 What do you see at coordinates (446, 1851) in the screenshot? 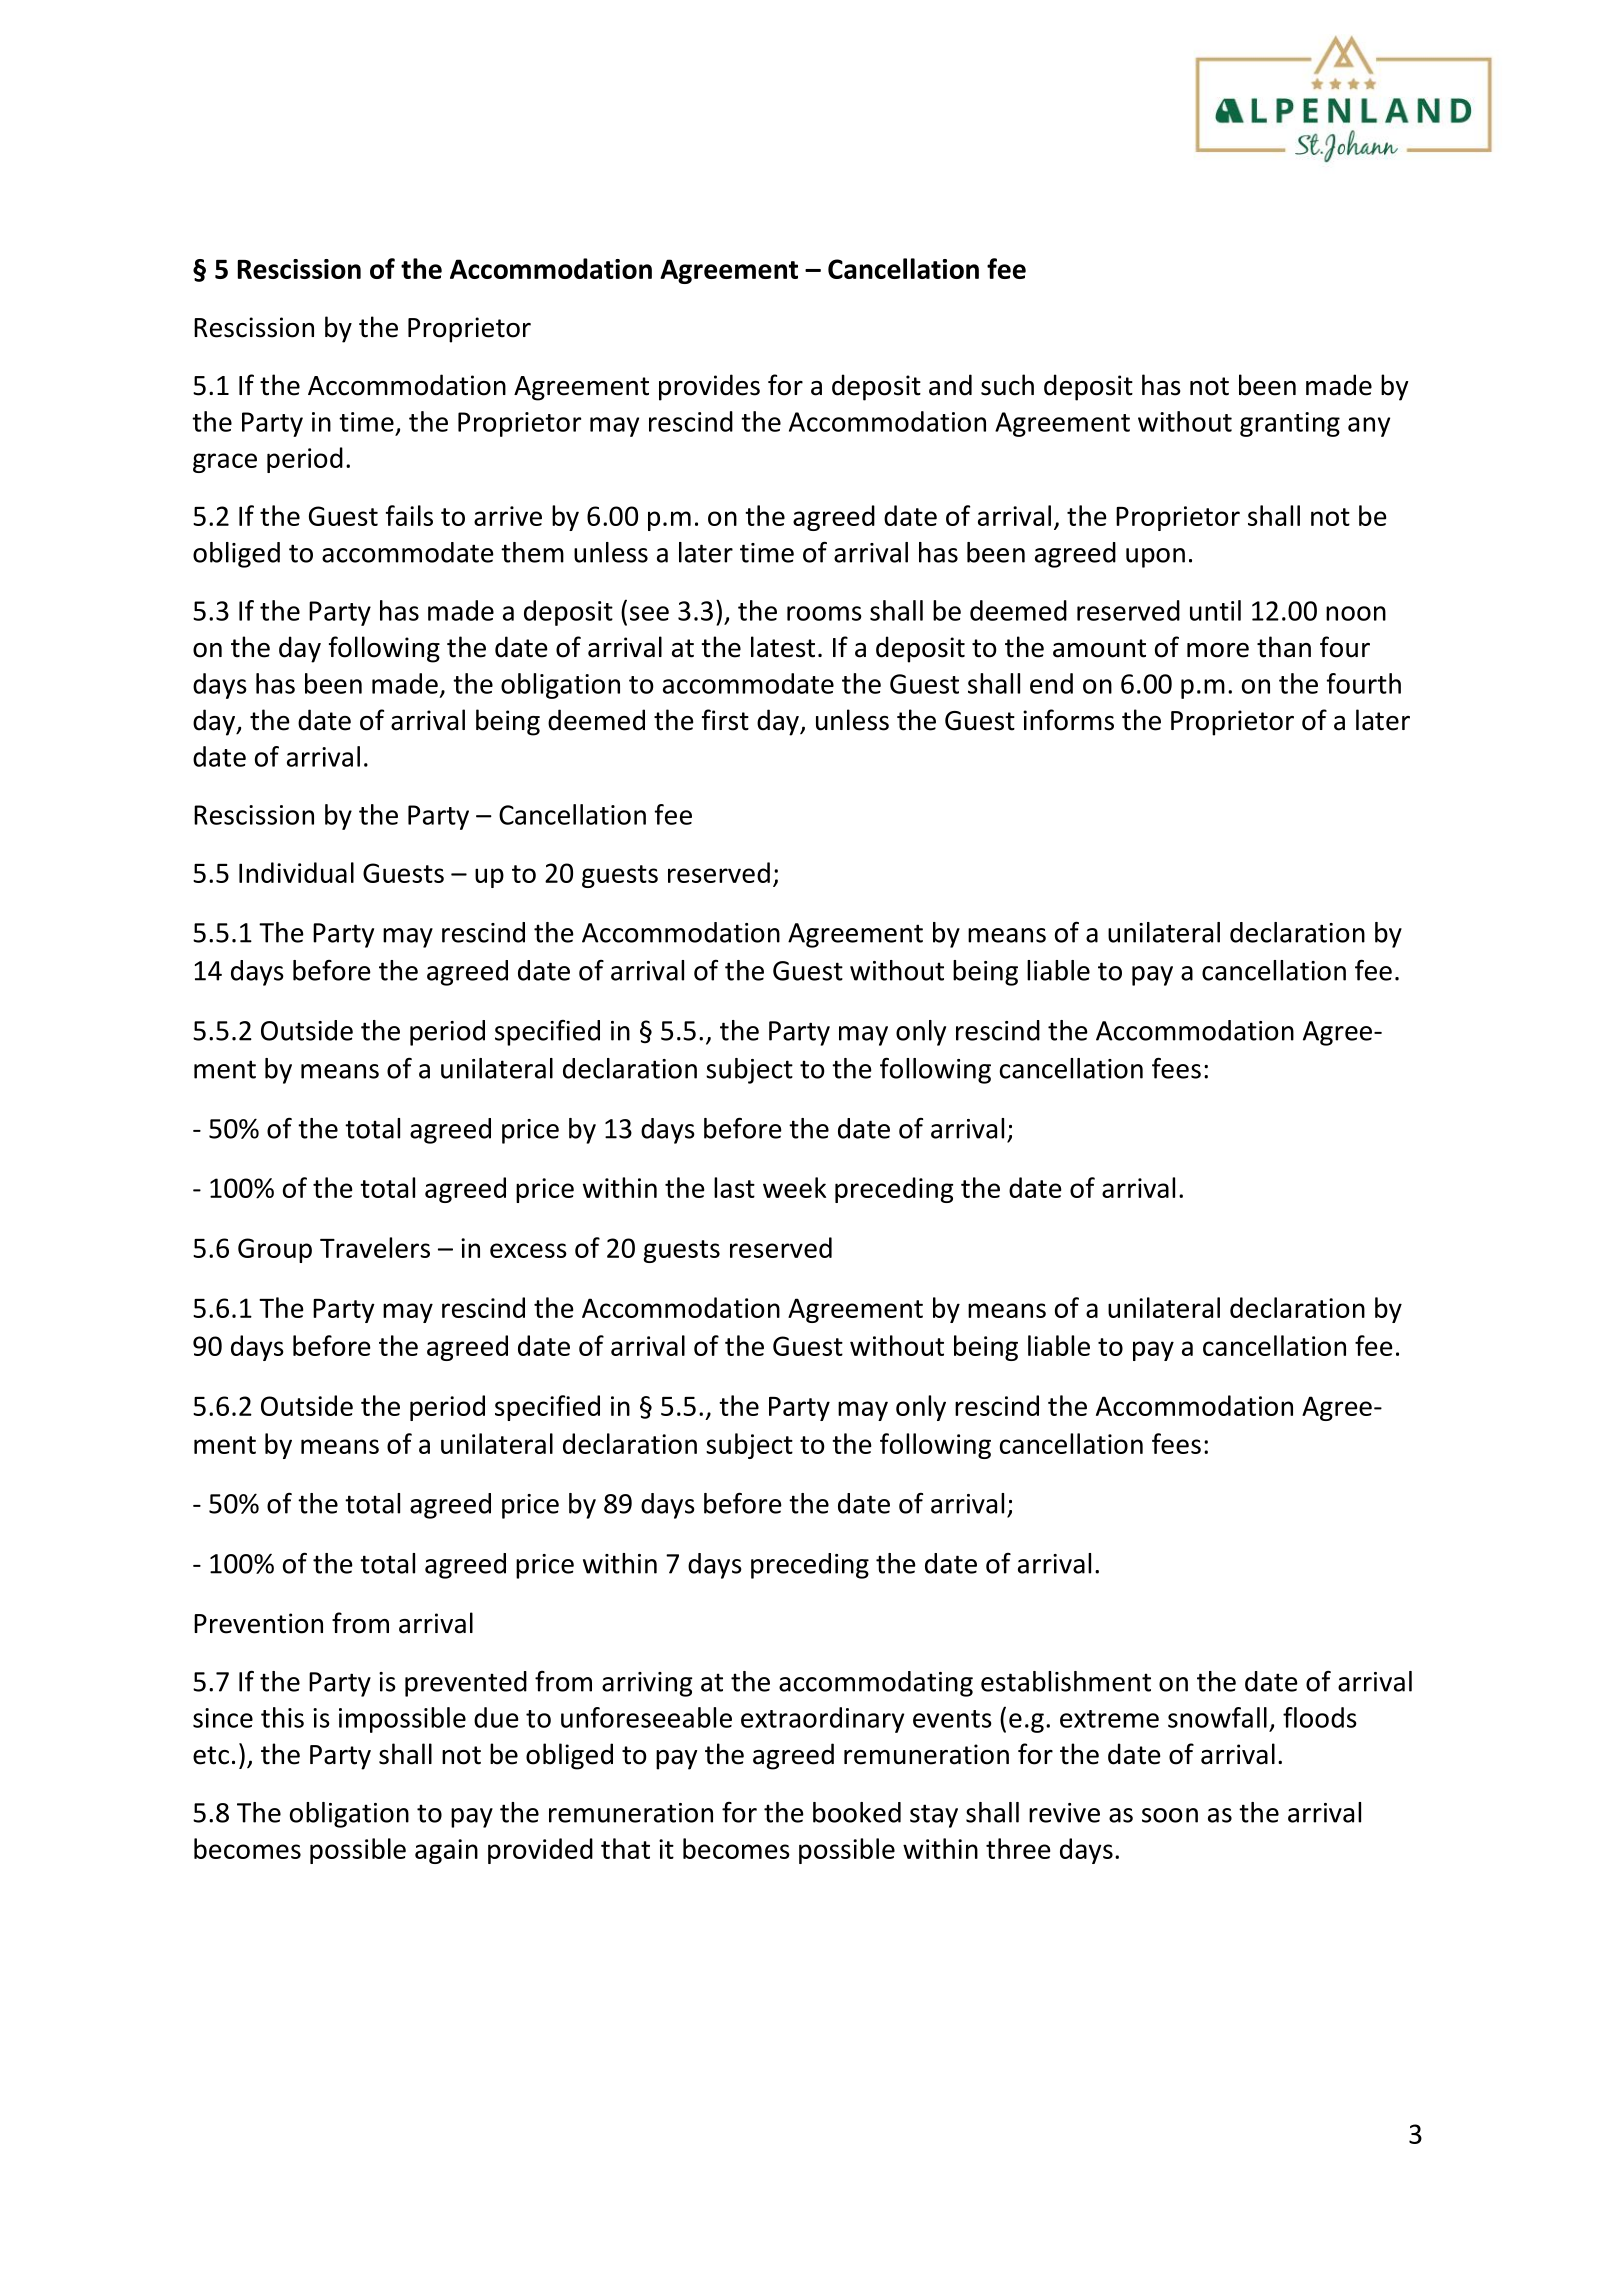
I see `again` at bounding box center [446, 1851].
